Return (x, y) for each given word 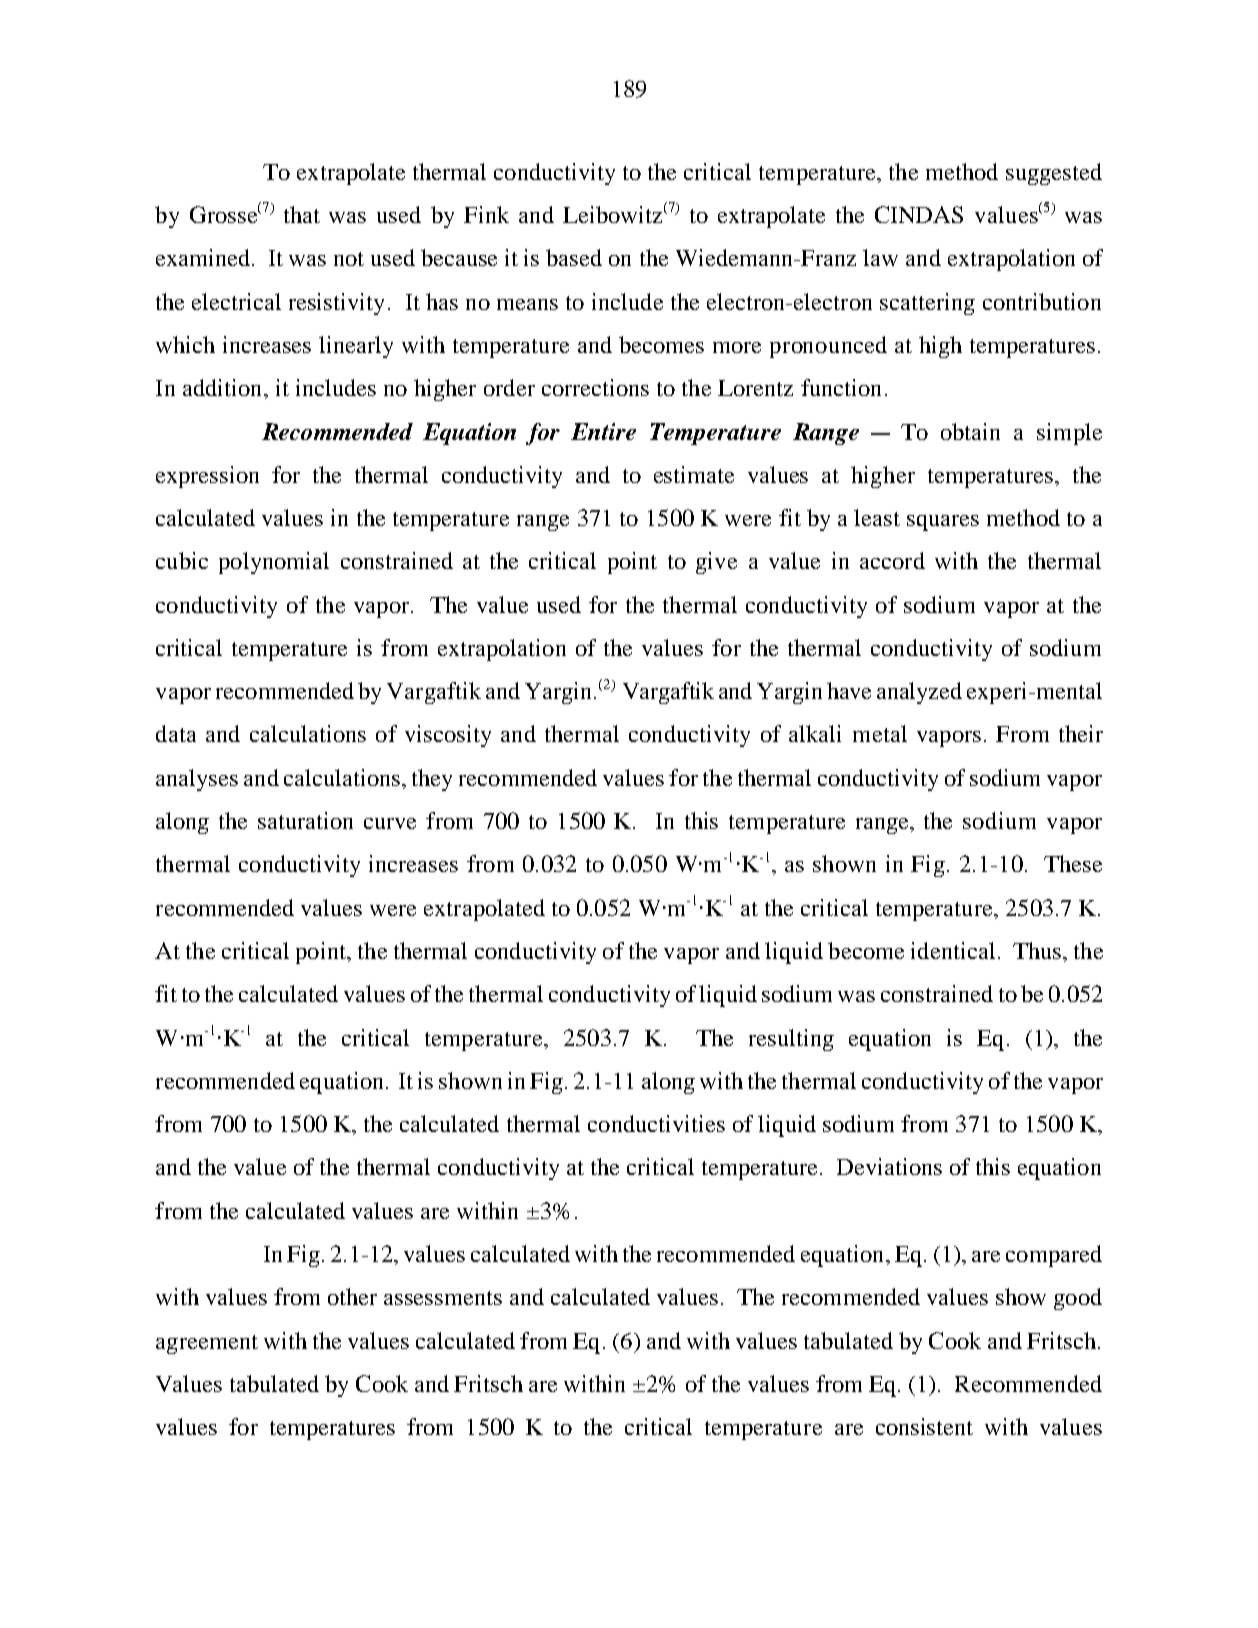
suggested (1054, 174)
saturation (305, 820)
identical (953, 950)
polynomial (274, 563)
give (716, 563)
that (302, 214)
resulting (791, 1040)
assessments (443, 1298)
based (574, 257)
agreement (207, 1344)
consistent (924, 1426)
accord (892, 560)
